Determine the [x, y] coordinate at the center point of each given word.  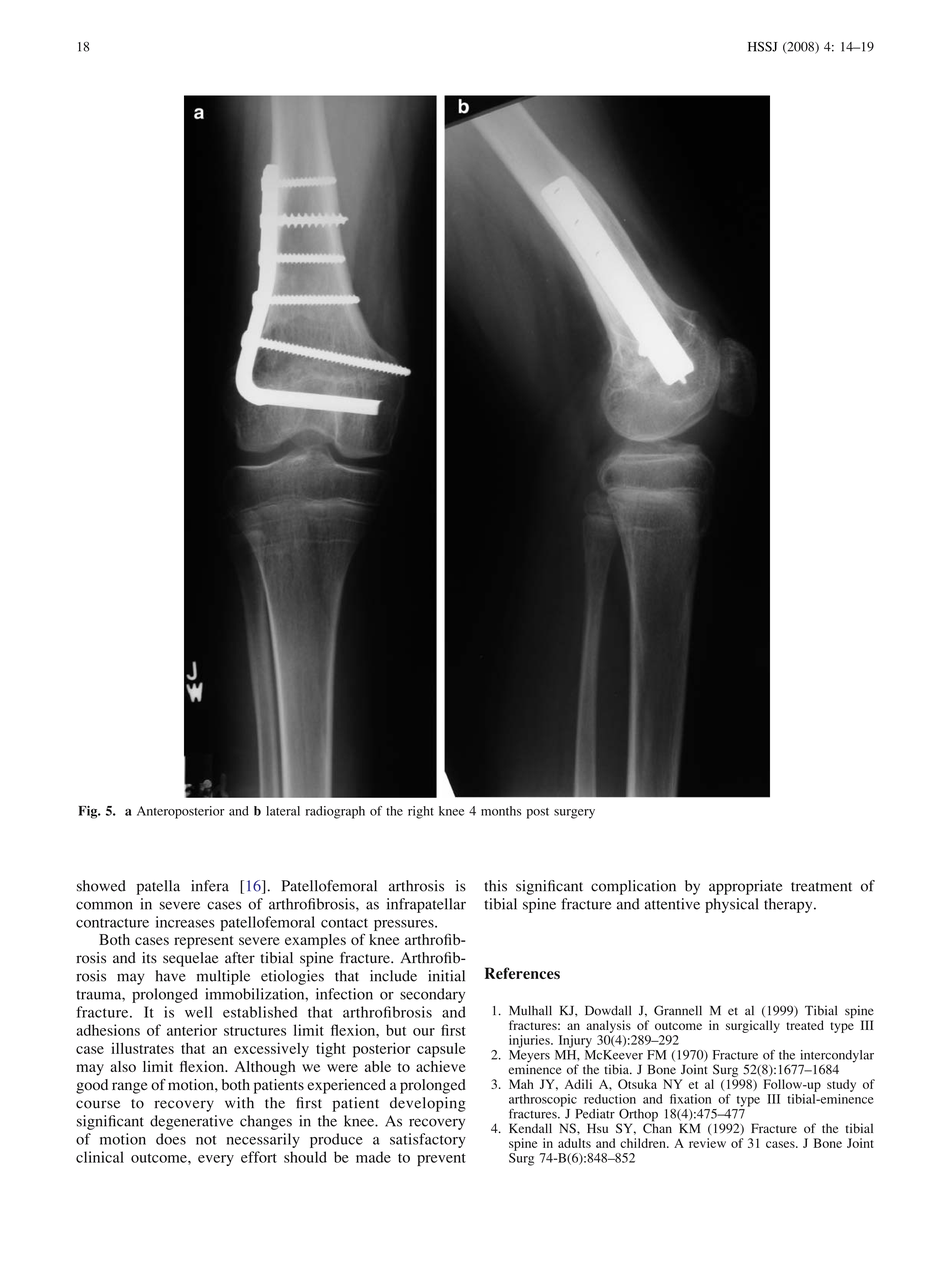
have [171, 976]
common [104, 905]
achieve [441, 1066]
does [171, 1139]
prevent [441, 1159]
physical [732, 905]
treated [805, 1025]
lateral [283, 811]
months [501, 811]
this [495, 886]
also [123, 1066]
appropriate [745, 887]
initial [446, 976]
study [841, 1085]
